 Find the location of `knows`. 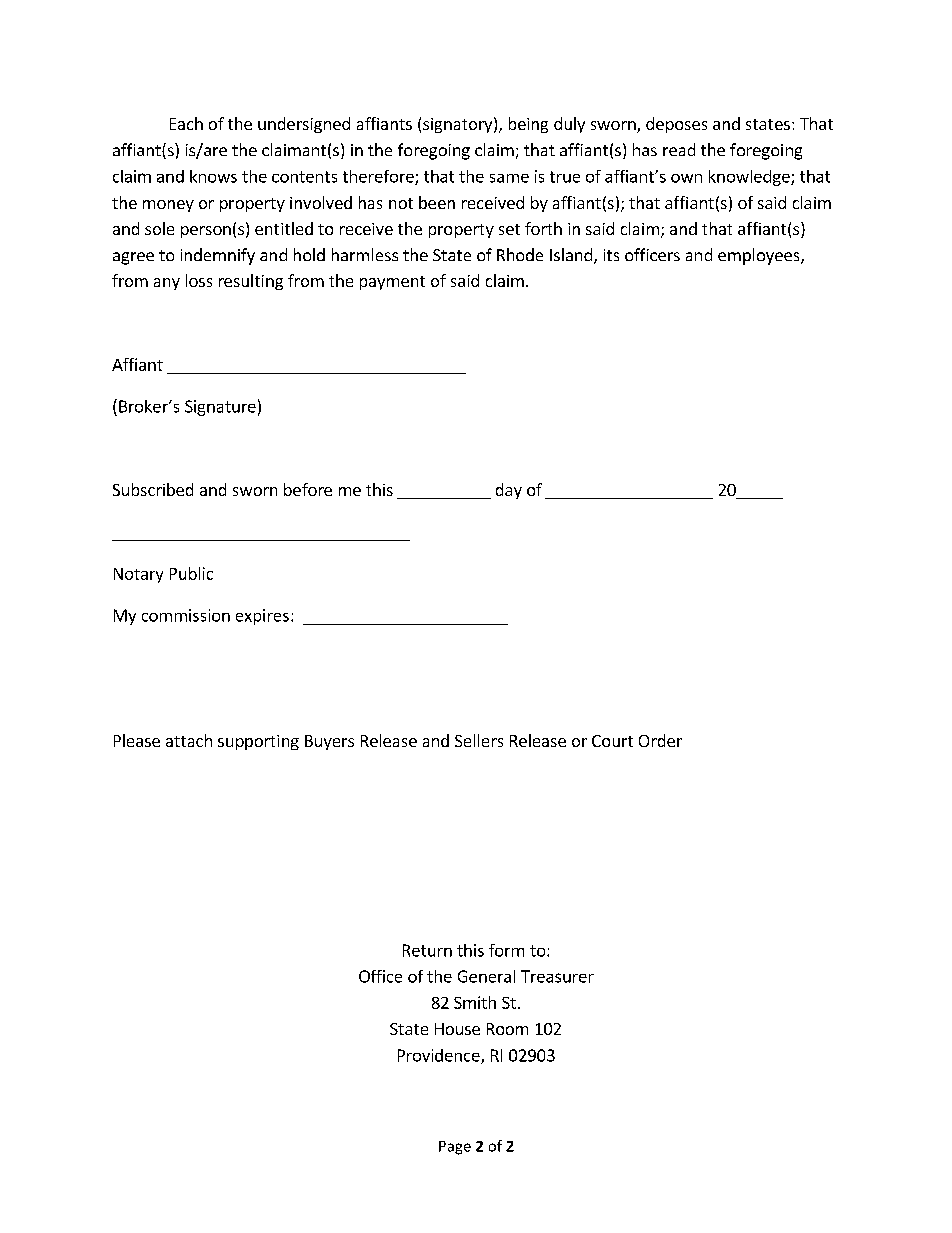

knows is located at coordinates (213, 176).
